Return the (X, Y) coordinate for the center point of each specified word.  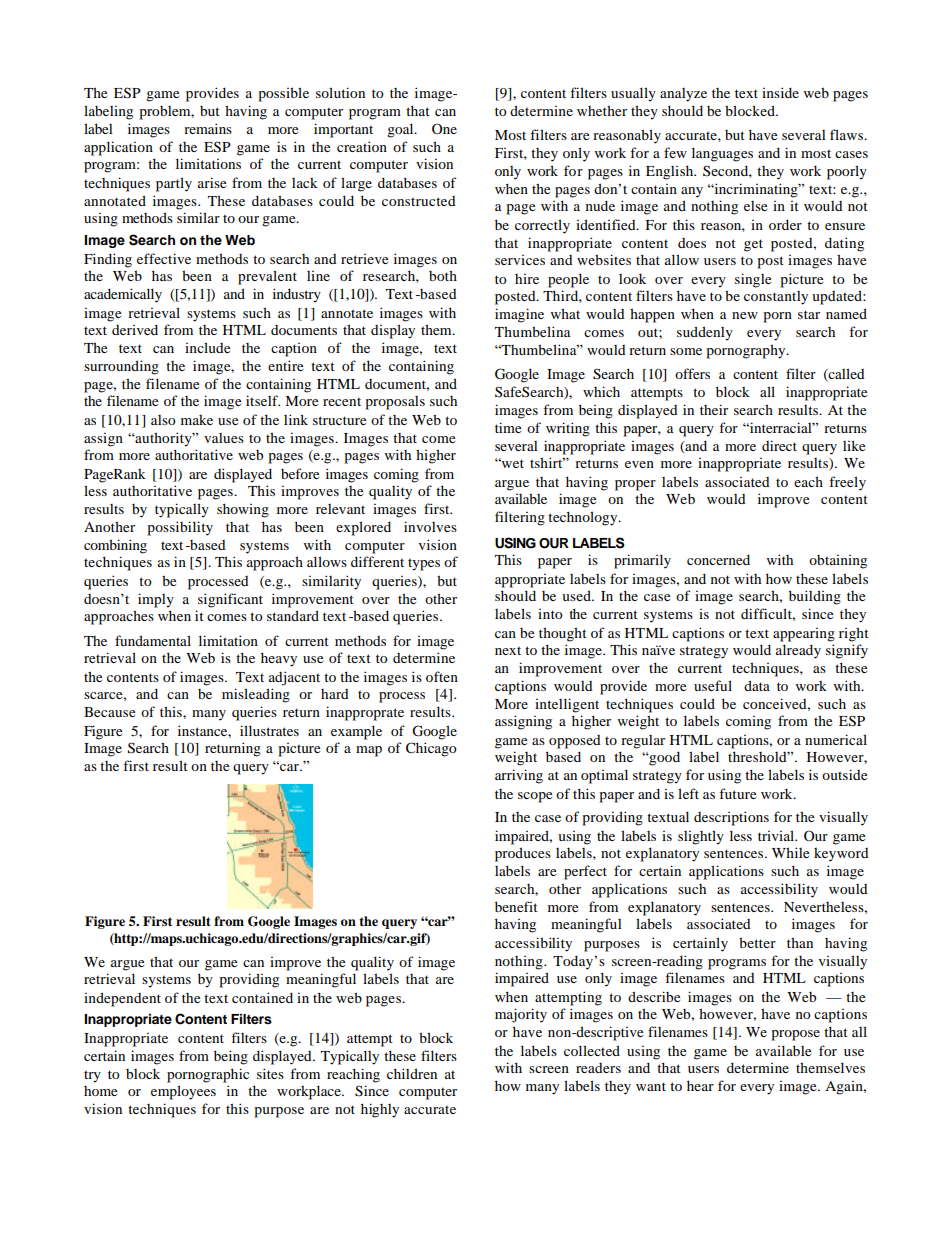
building (815, 597)
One (444, 128)
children (412, 1073)
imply (156, 600)
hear (700, 1085)
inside (780, 92)
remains (208, 128)
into (550, 614)
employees (183, 1092)
